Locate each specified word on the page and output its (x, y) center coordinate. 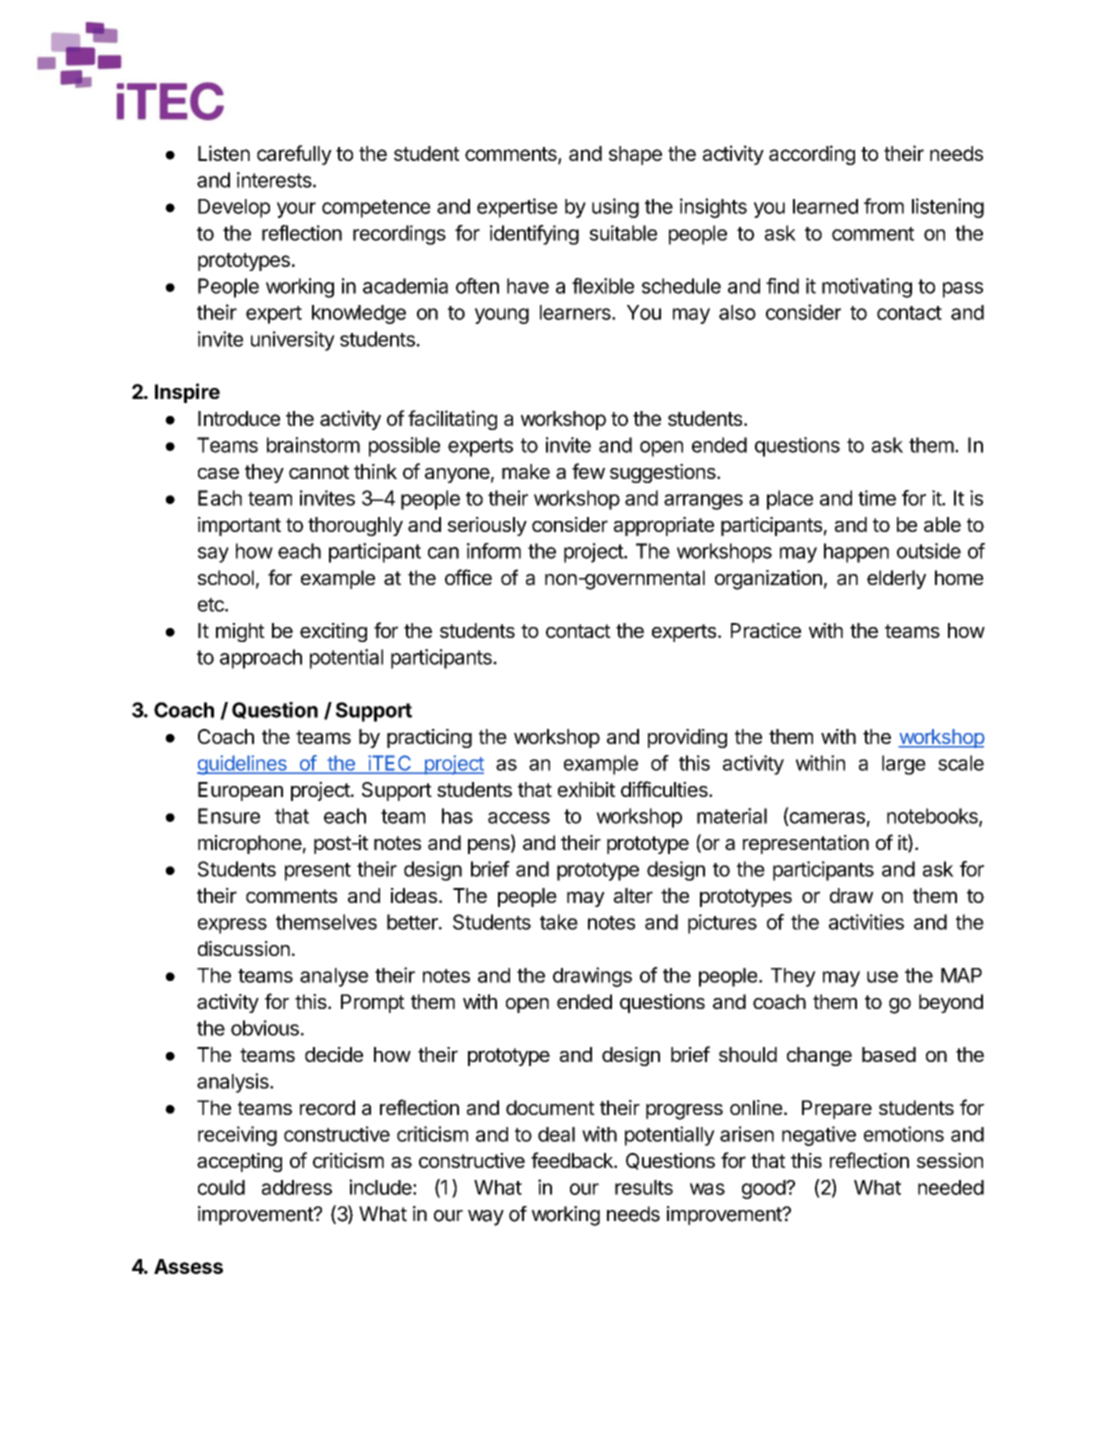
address (297, 1187)
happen (856, 553)
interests (275, 180)
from (884, 206)
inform (494, 551)
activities (866, 922)
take (559, 922)
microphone (250, 844)
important (239, 526)
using (615, 208)
